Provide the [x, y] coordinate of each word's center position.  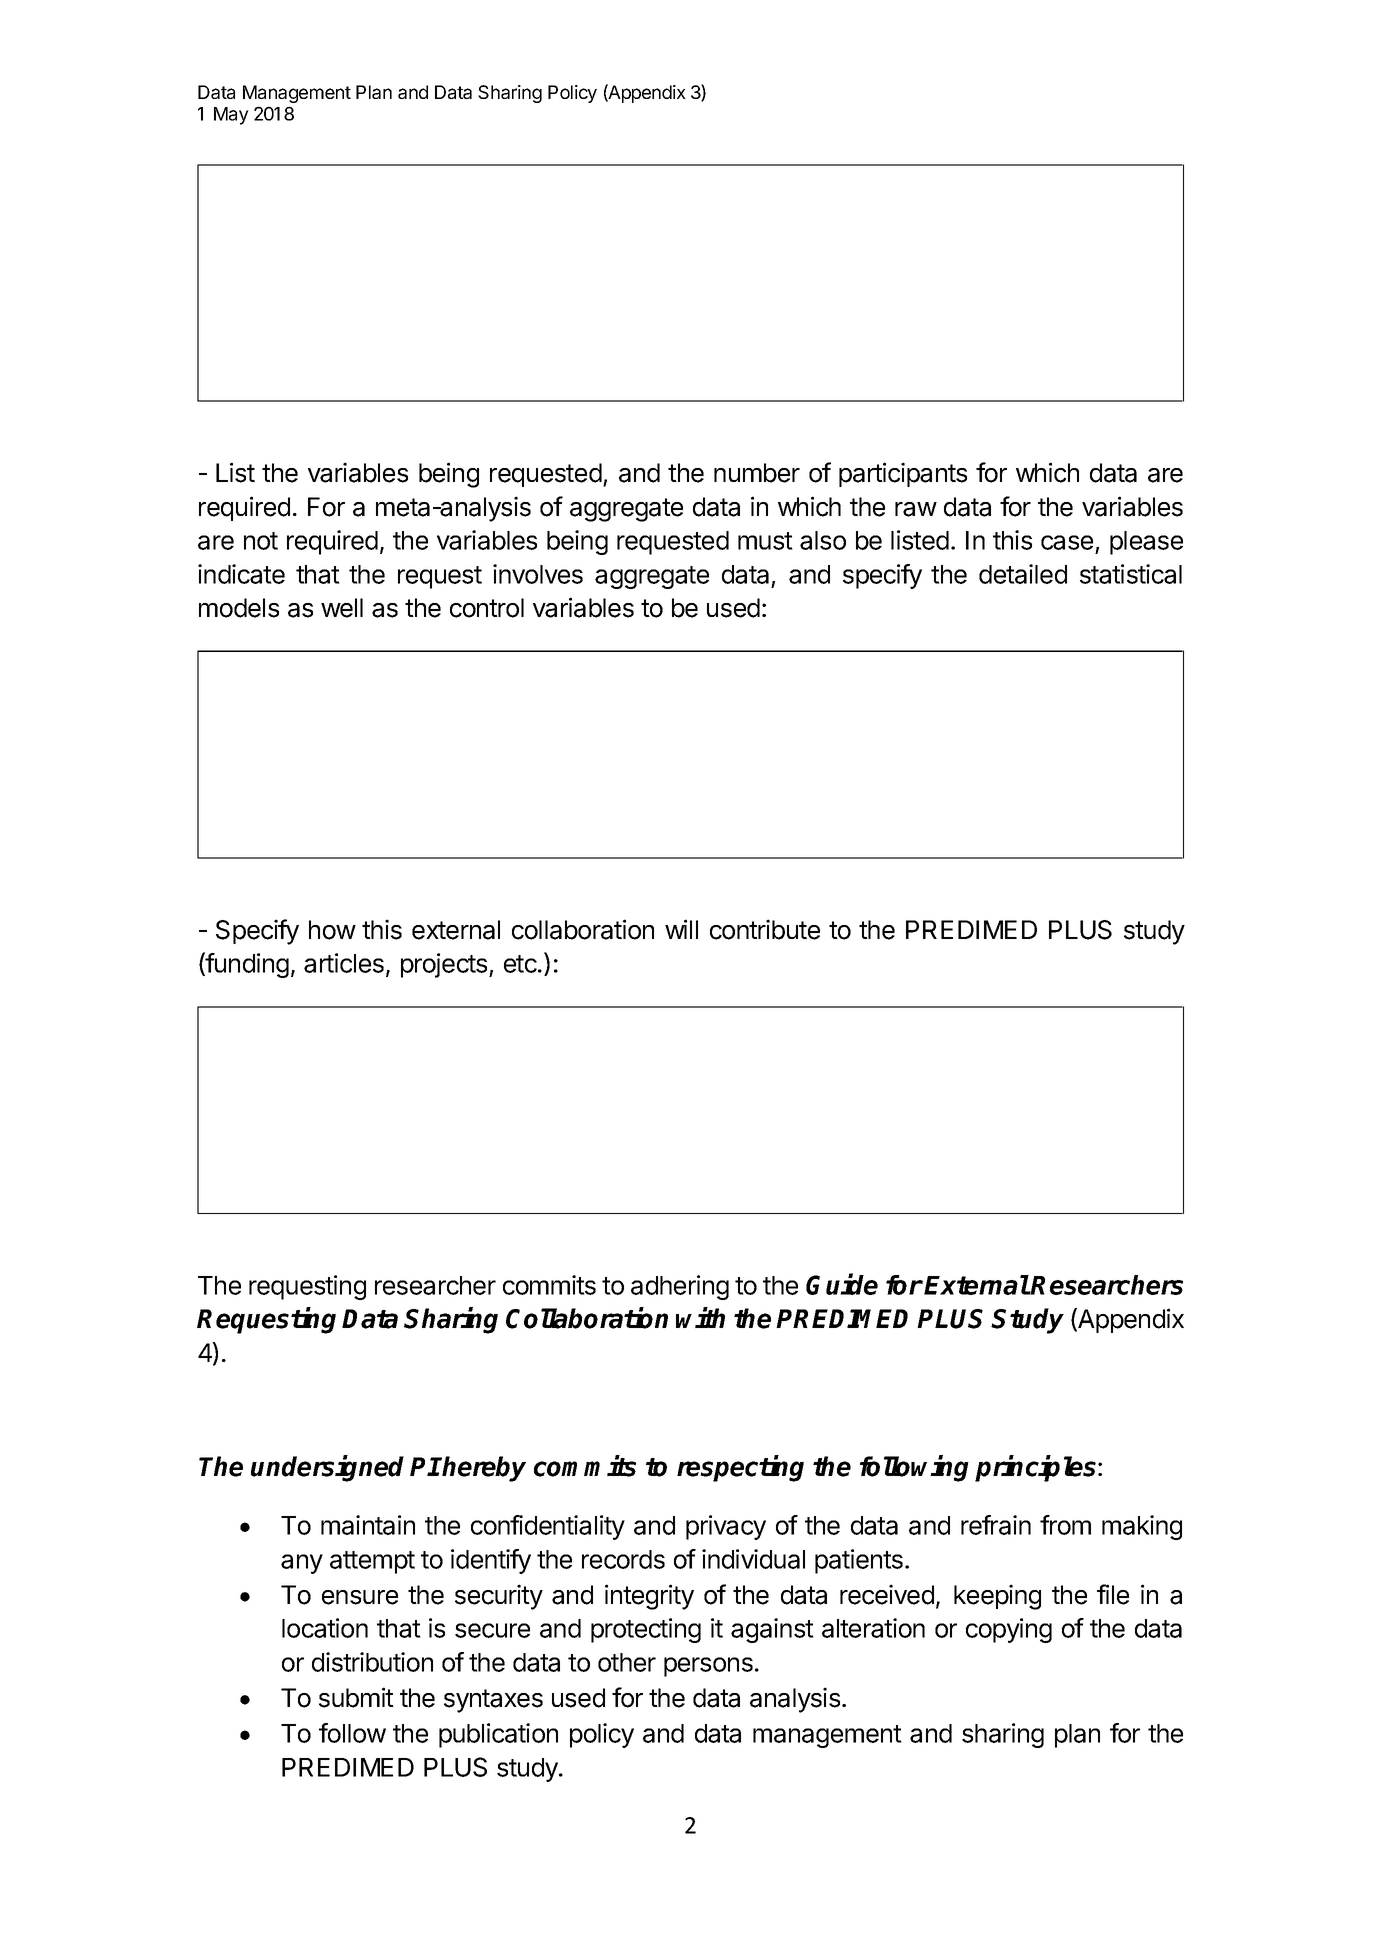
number [757, 473]
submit [356, 1697]
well [342, 608]
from [1065, 1525]
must [765, 541]
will [681, 929]
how [332, 930]
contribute [765, 929]
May [231, 116]
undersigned [327, 1468]
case [1067, 542]
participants [903, 474]
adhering [680, 1287]
